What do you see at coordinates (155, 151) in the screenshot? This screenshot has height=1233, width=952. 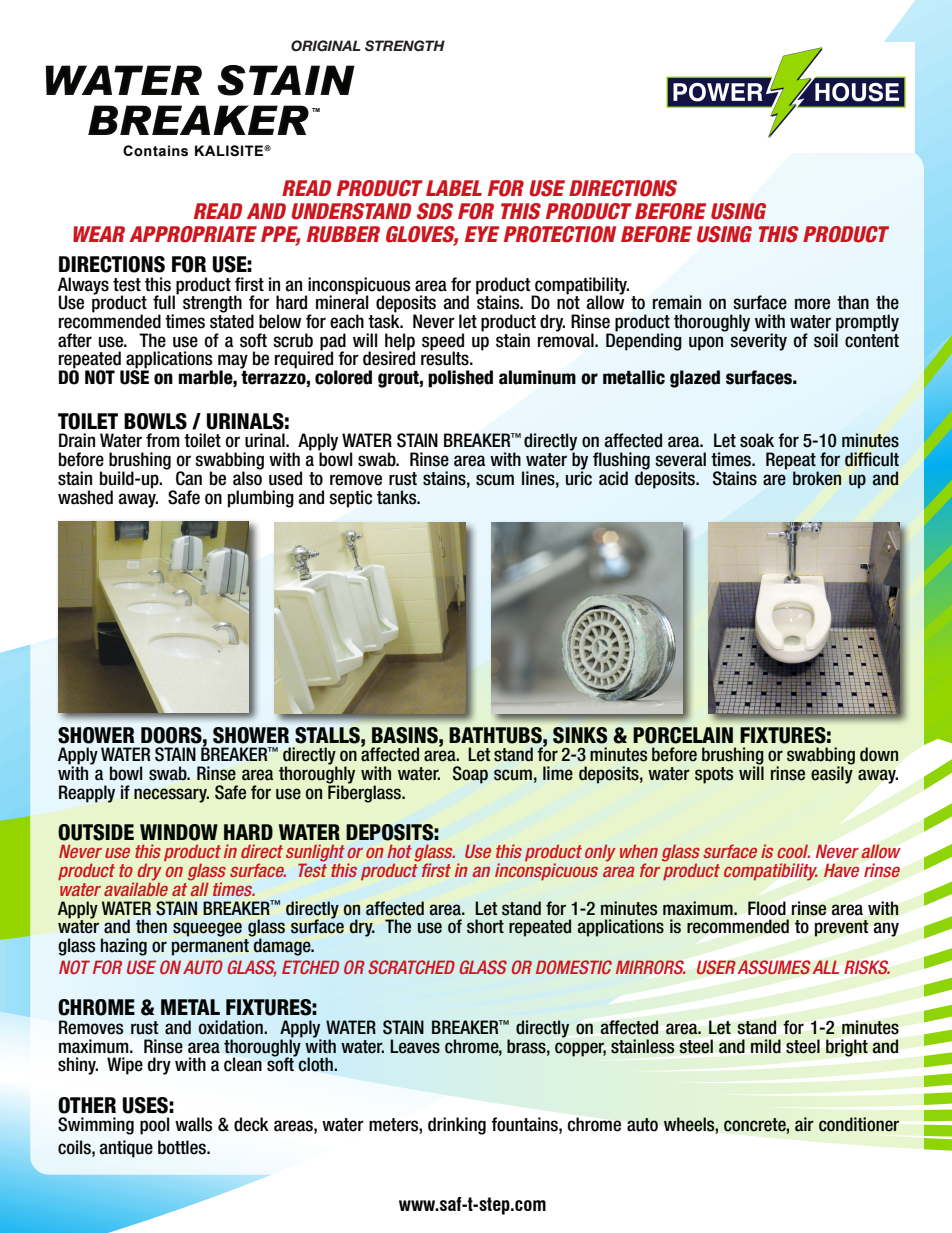 I see `Contains` at bounding box center [155, 151].
